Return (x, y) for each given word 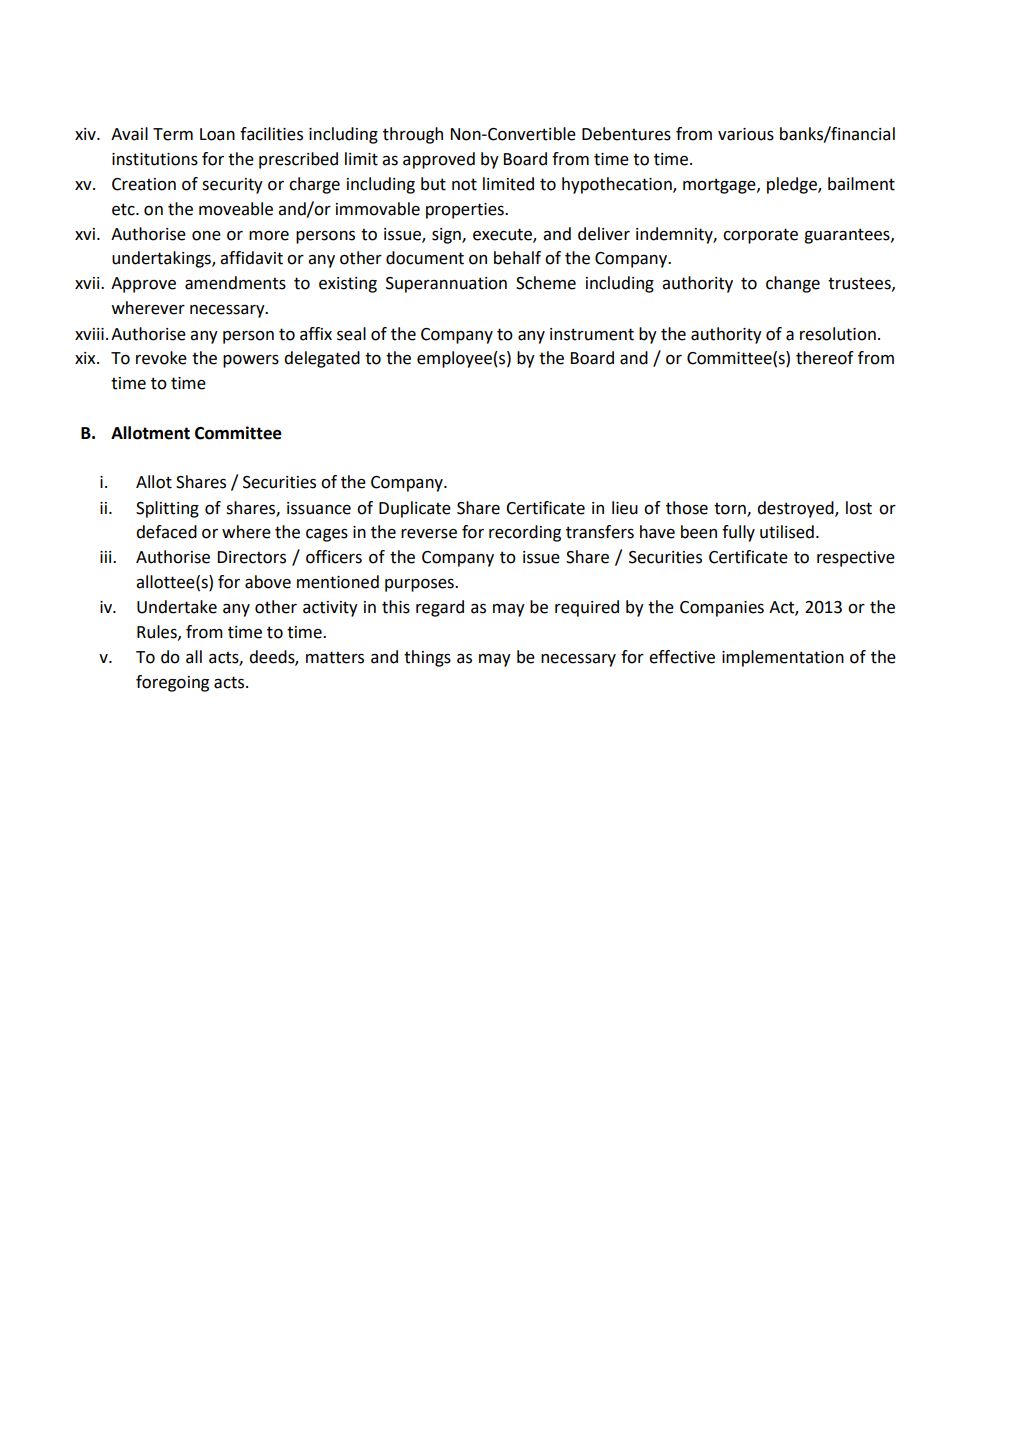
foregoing (172, 683)
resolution (838, 334)
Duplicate (415, 509)
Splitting (167, 509)
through (413, 135)
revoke (161, 358)
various (746, 134)
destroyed (796, 509)
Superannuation (446, 285)
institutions (155, 159)
